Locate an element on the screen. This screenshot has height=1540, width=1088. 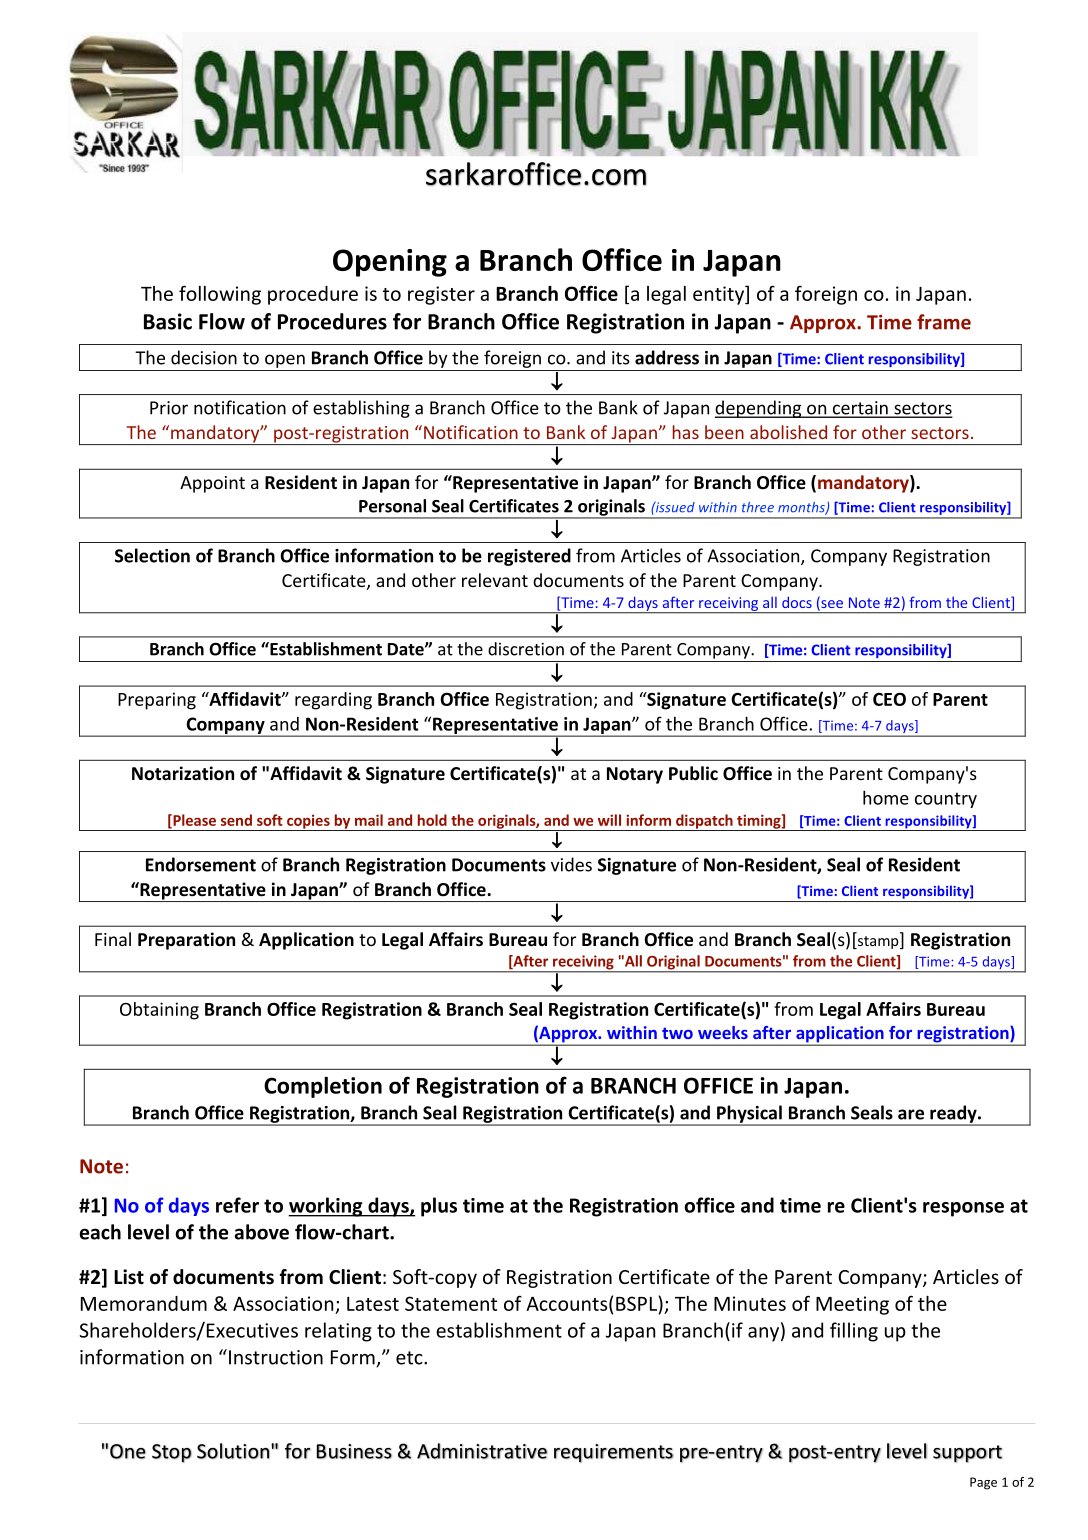
Solution is located at coordinates (233, 1451).
